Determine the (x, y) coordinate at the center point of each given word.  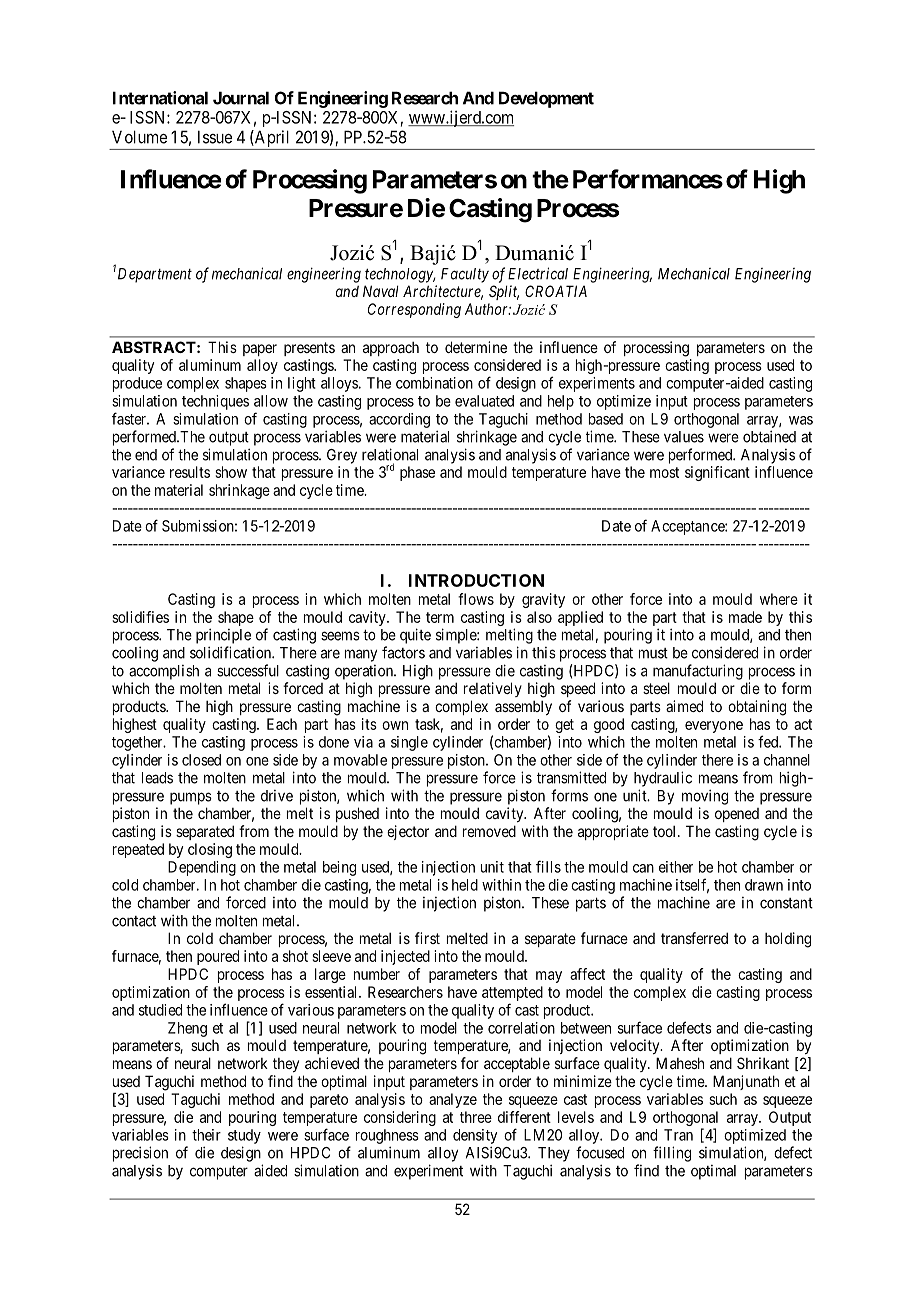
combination (434, 383)
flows (476, 599)
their (206, 1135)
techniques (215, 402)
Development (546, 99)
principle (223, 636)
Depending (202, 868)
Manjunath (746, 1082)
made (745, 617)
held (465, 885)
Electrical (538, 273)
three (476, 1117)
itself (692, 885)
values (684, 437)
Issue (215, 137)
